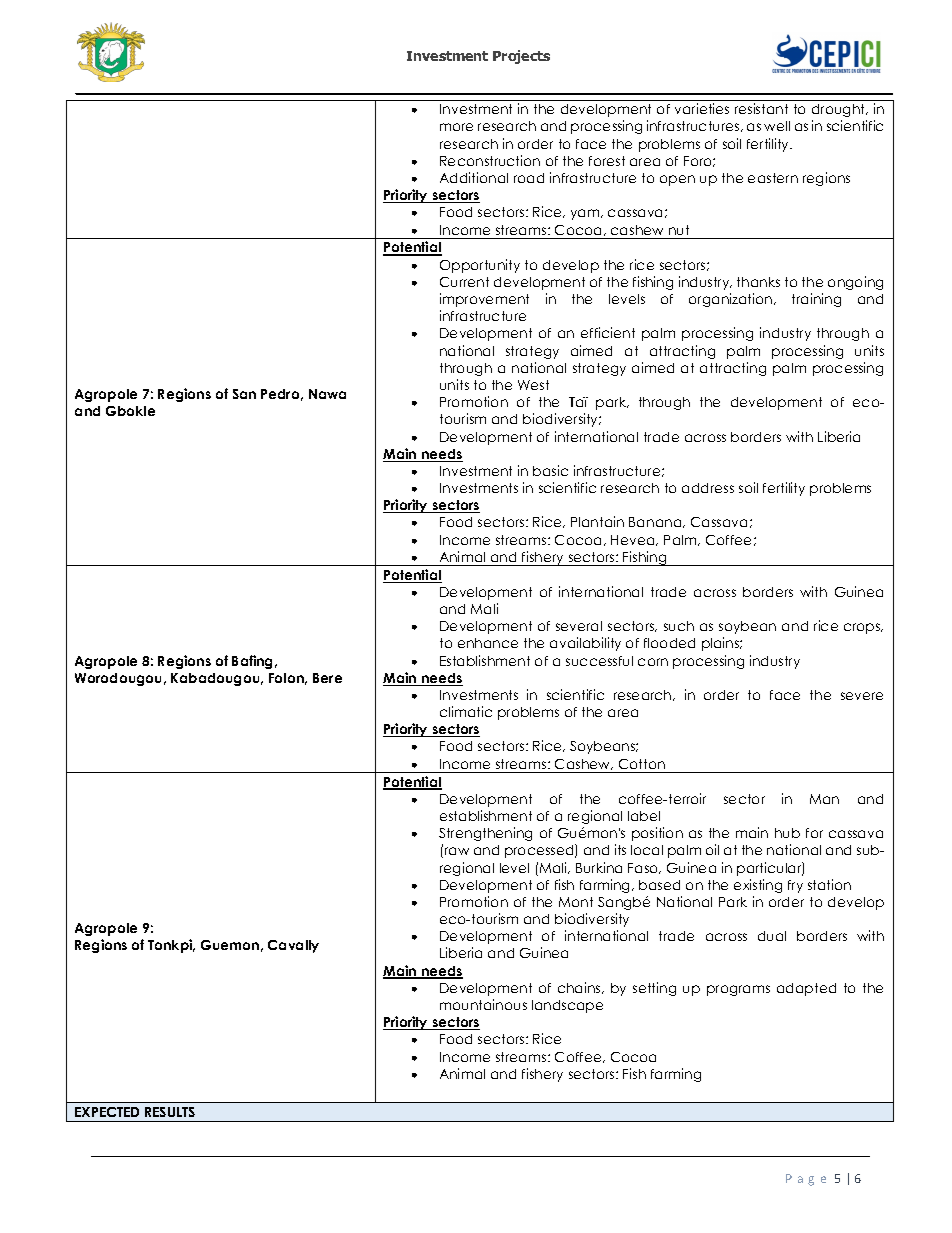 The image size is (952, 1233). What do you see at coordinates (488, 643) in the page?
I see `enhance` at bounding box center [488, 643].
